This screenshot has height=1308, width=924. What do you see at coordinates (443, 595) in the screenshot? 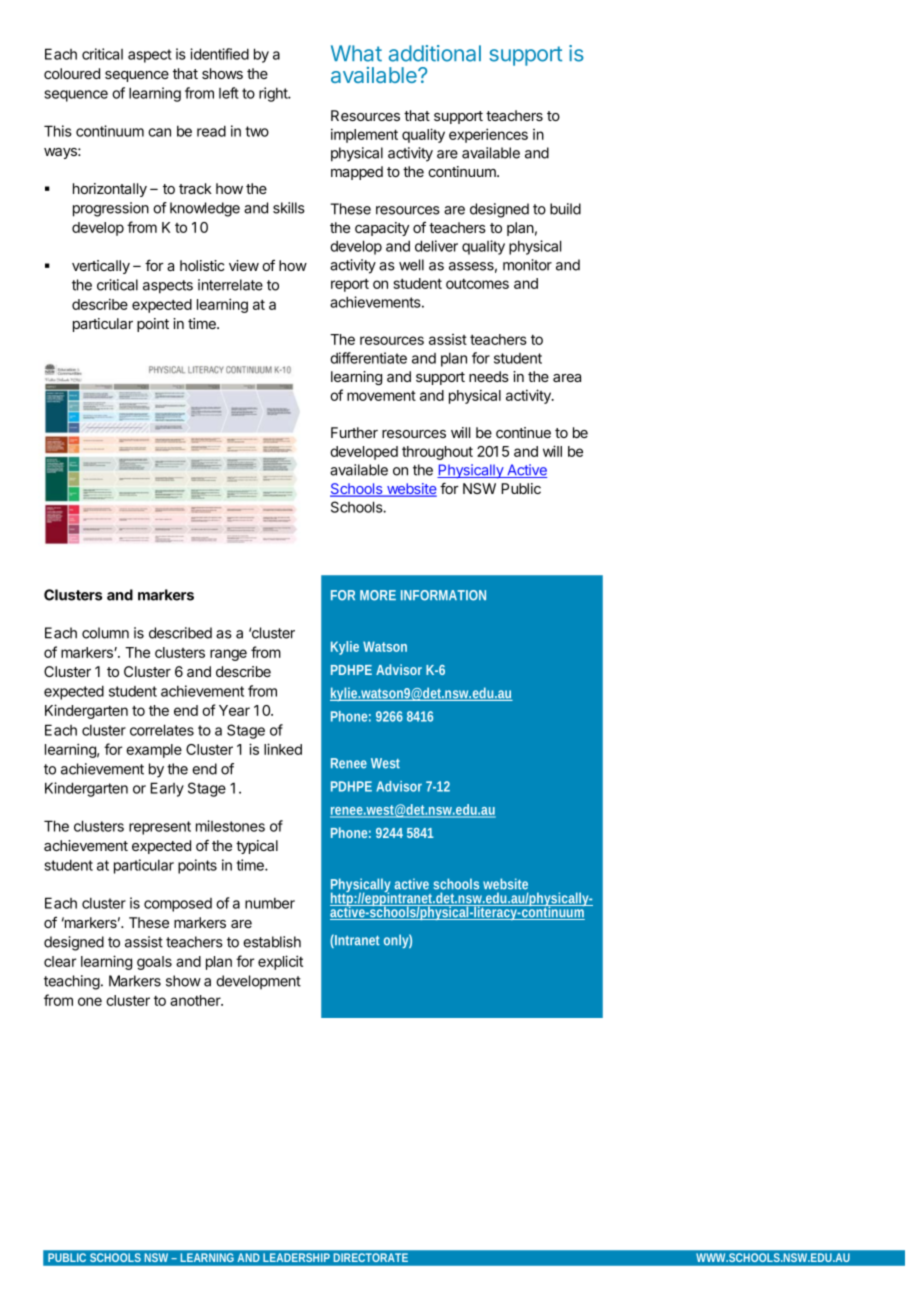
I see `INFORMATION` at bounding box center [443, 595].
